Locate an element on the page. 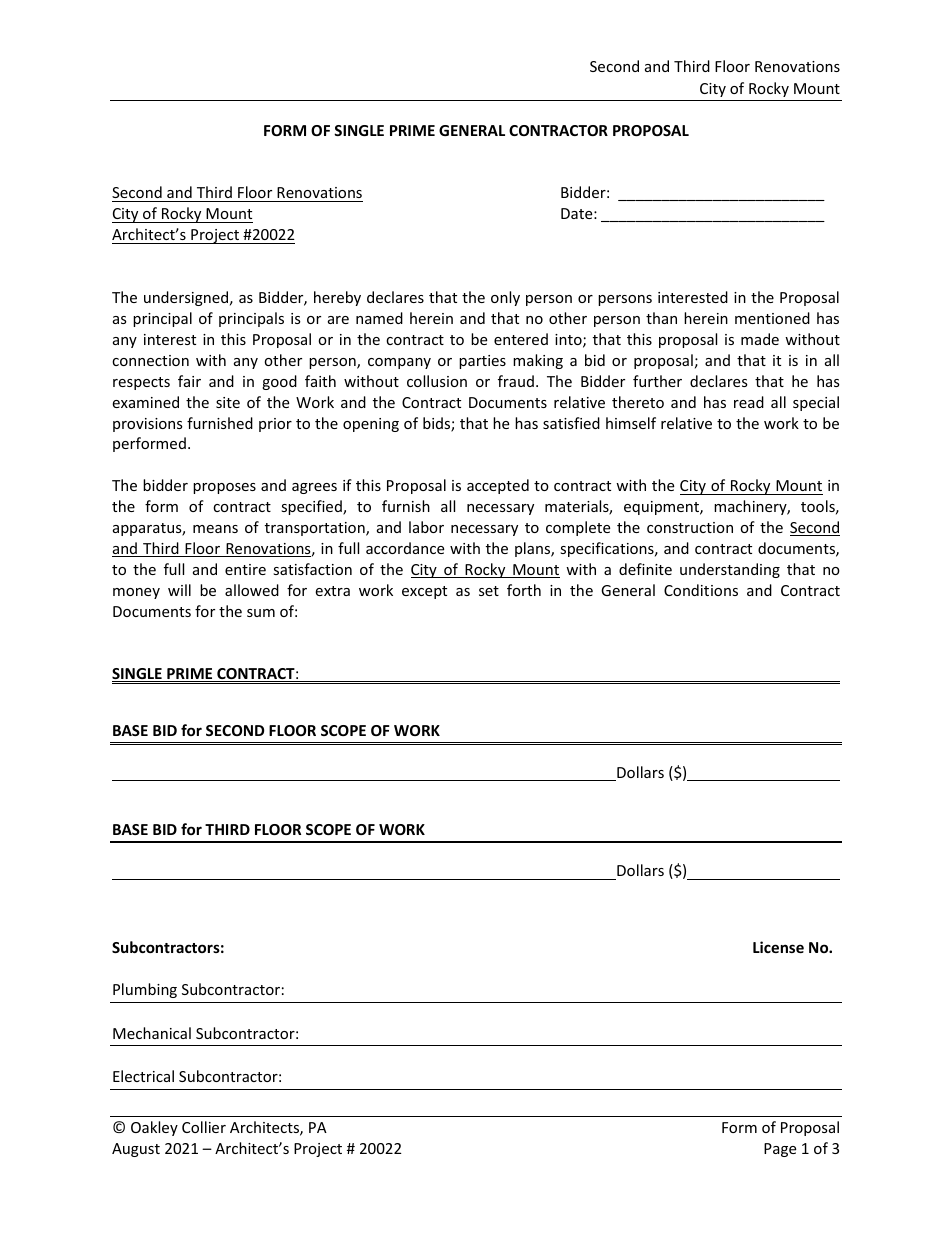 This document has height=1233, width=952. connection is located at coordinates (150, 360).
